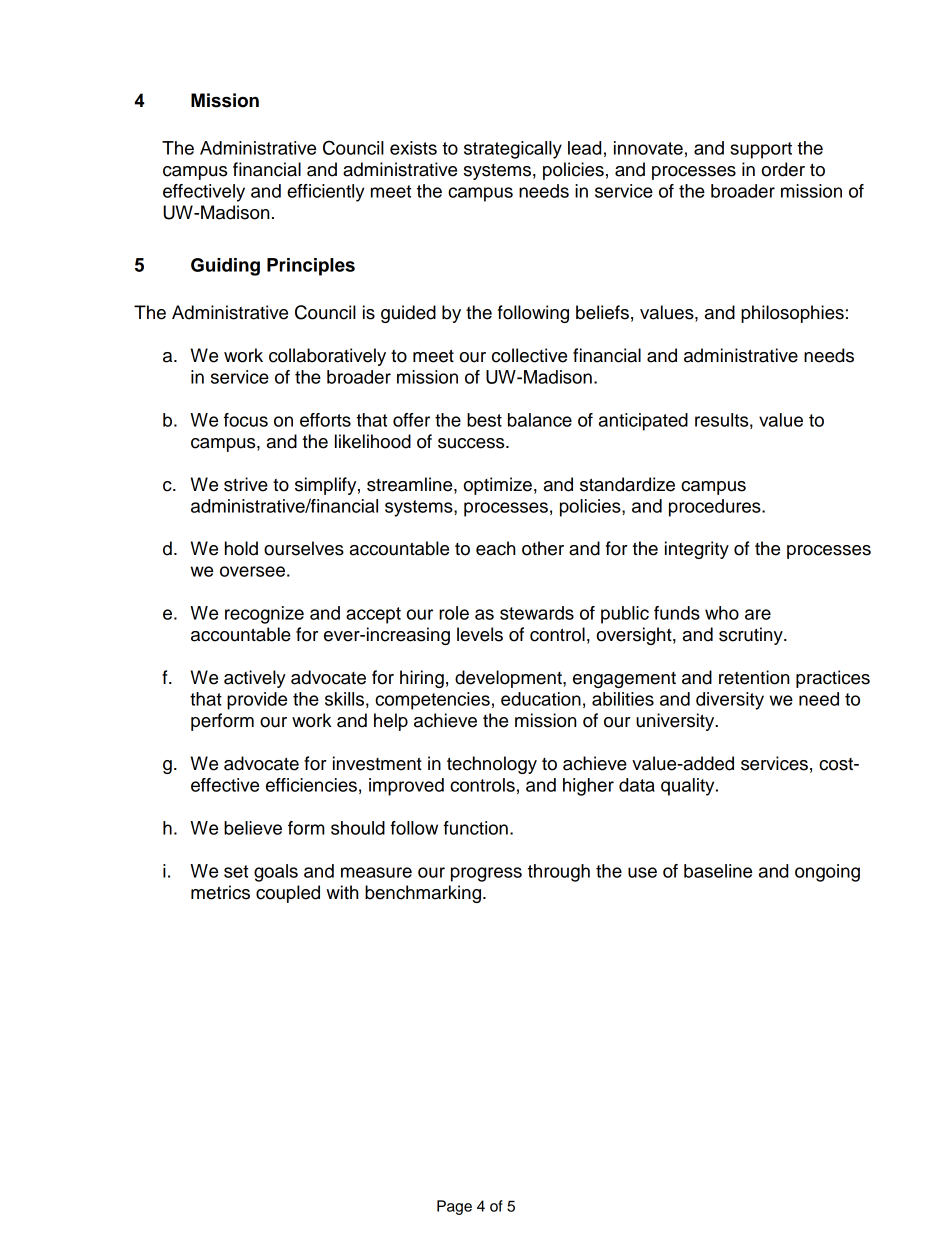 This page has width=952, height=1233. Describe the element at coordinates (498, 486) in the page. I see `optimize` at that location.
